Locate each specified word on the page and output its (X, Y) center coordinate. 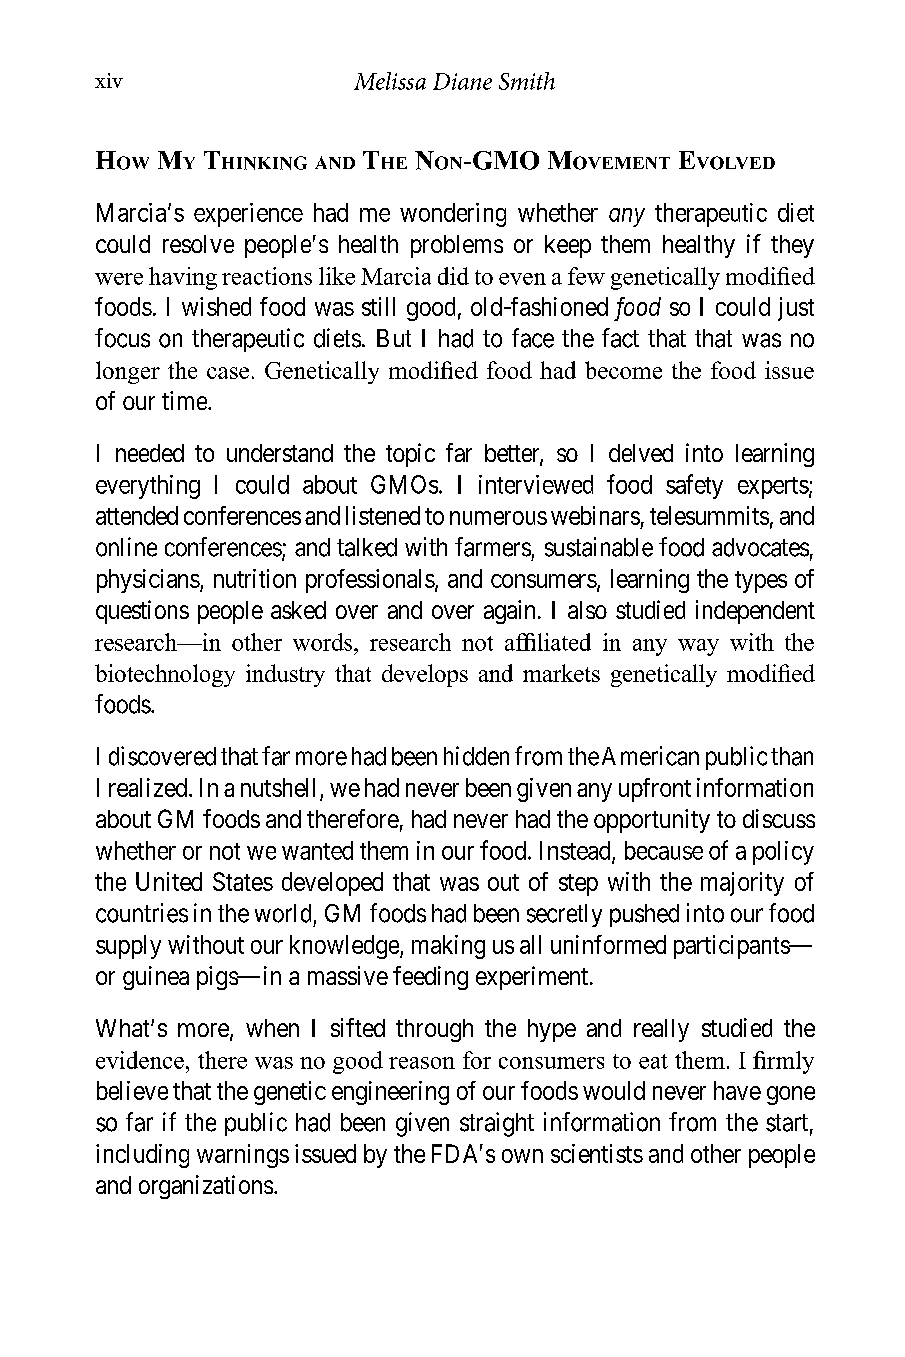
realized (149, 787)
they (792, 246)
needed (150, 453)
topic (410, 455)
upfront (655, 790)
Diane (462, 81)
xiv (109, 80)
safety (694, 486)
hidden (476, 756)
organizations (206, 1187)
